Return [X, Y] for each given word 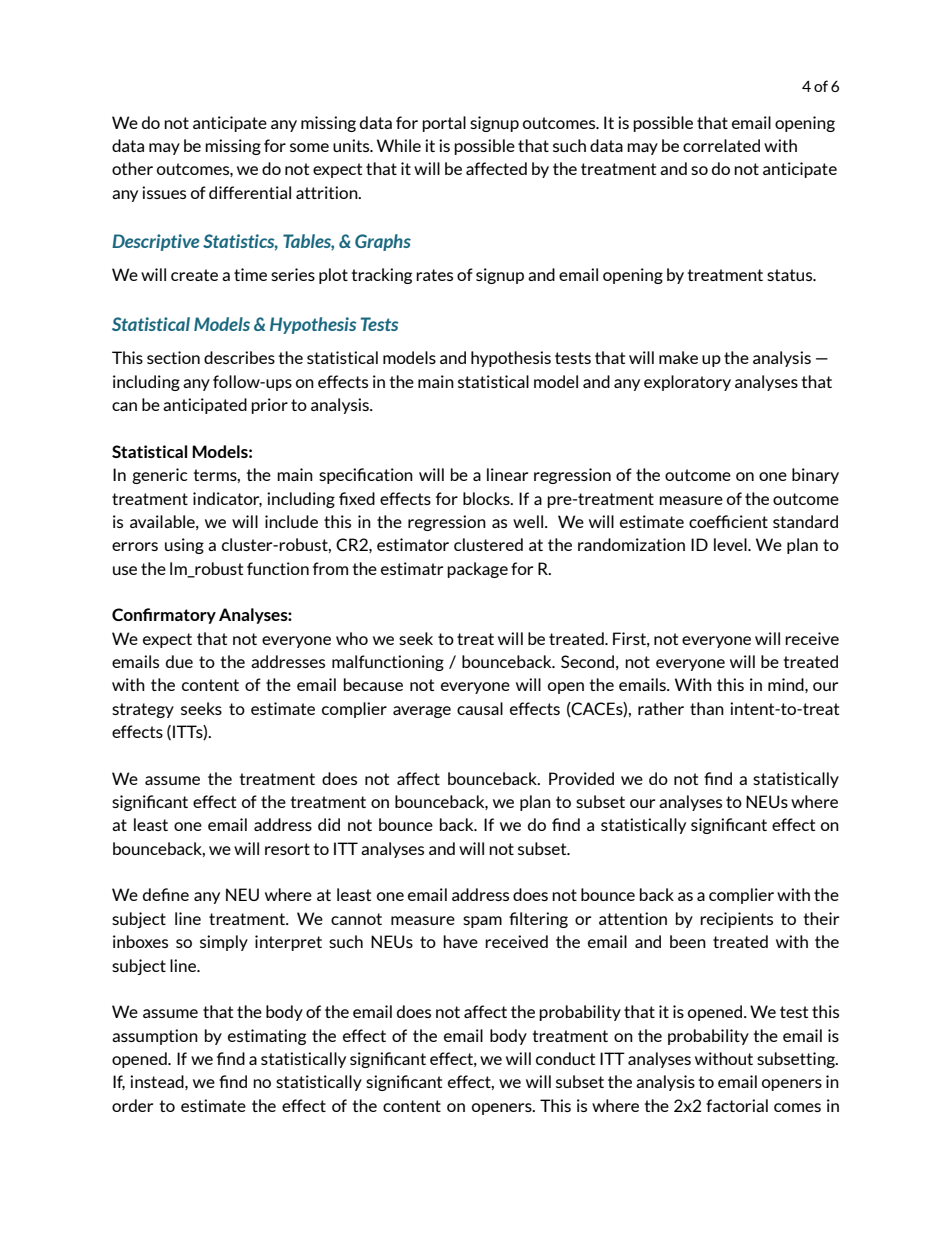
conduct [565, 1058]
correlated [721, 145]
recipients [736, 920]
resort [287, 849]
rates [434, 275]
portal [444, 124]
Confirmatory [164, 616]
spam [482, 922]
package [477, 570]
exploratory [687, 383]
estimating [267, 1037]
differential [250, 192]
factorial [737, 1105]
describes [239, 357]
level [731, 544]
